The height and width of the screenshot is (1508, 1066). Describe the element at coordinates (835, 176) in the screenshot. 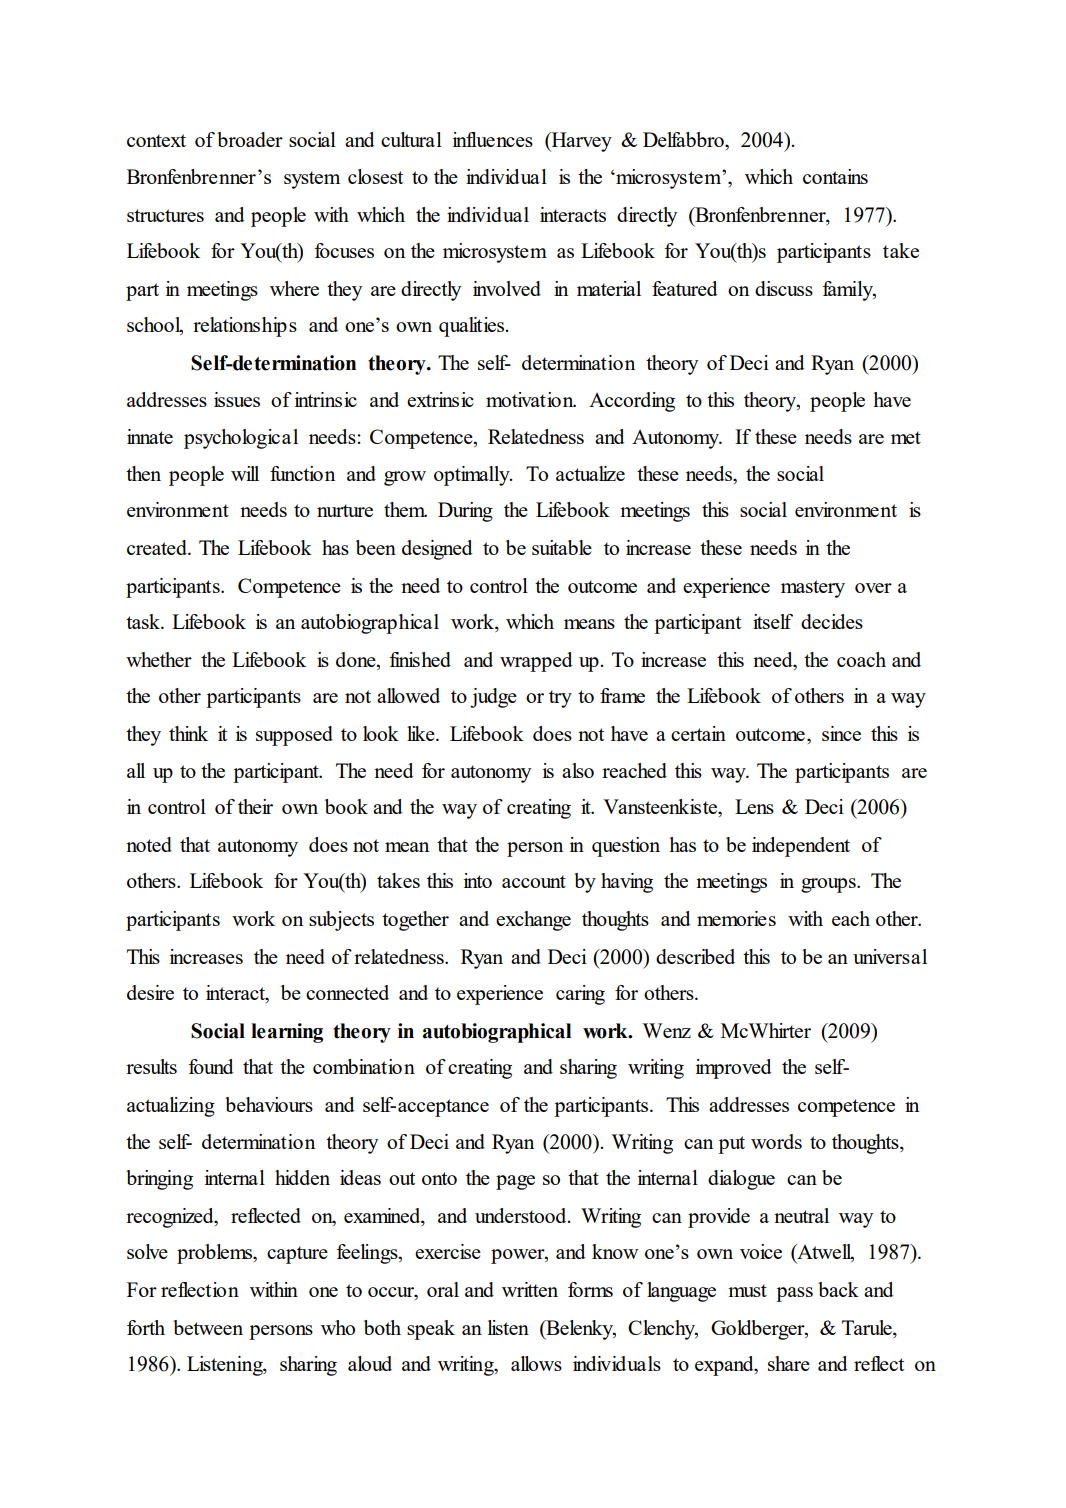

I see `contains` at that location.
